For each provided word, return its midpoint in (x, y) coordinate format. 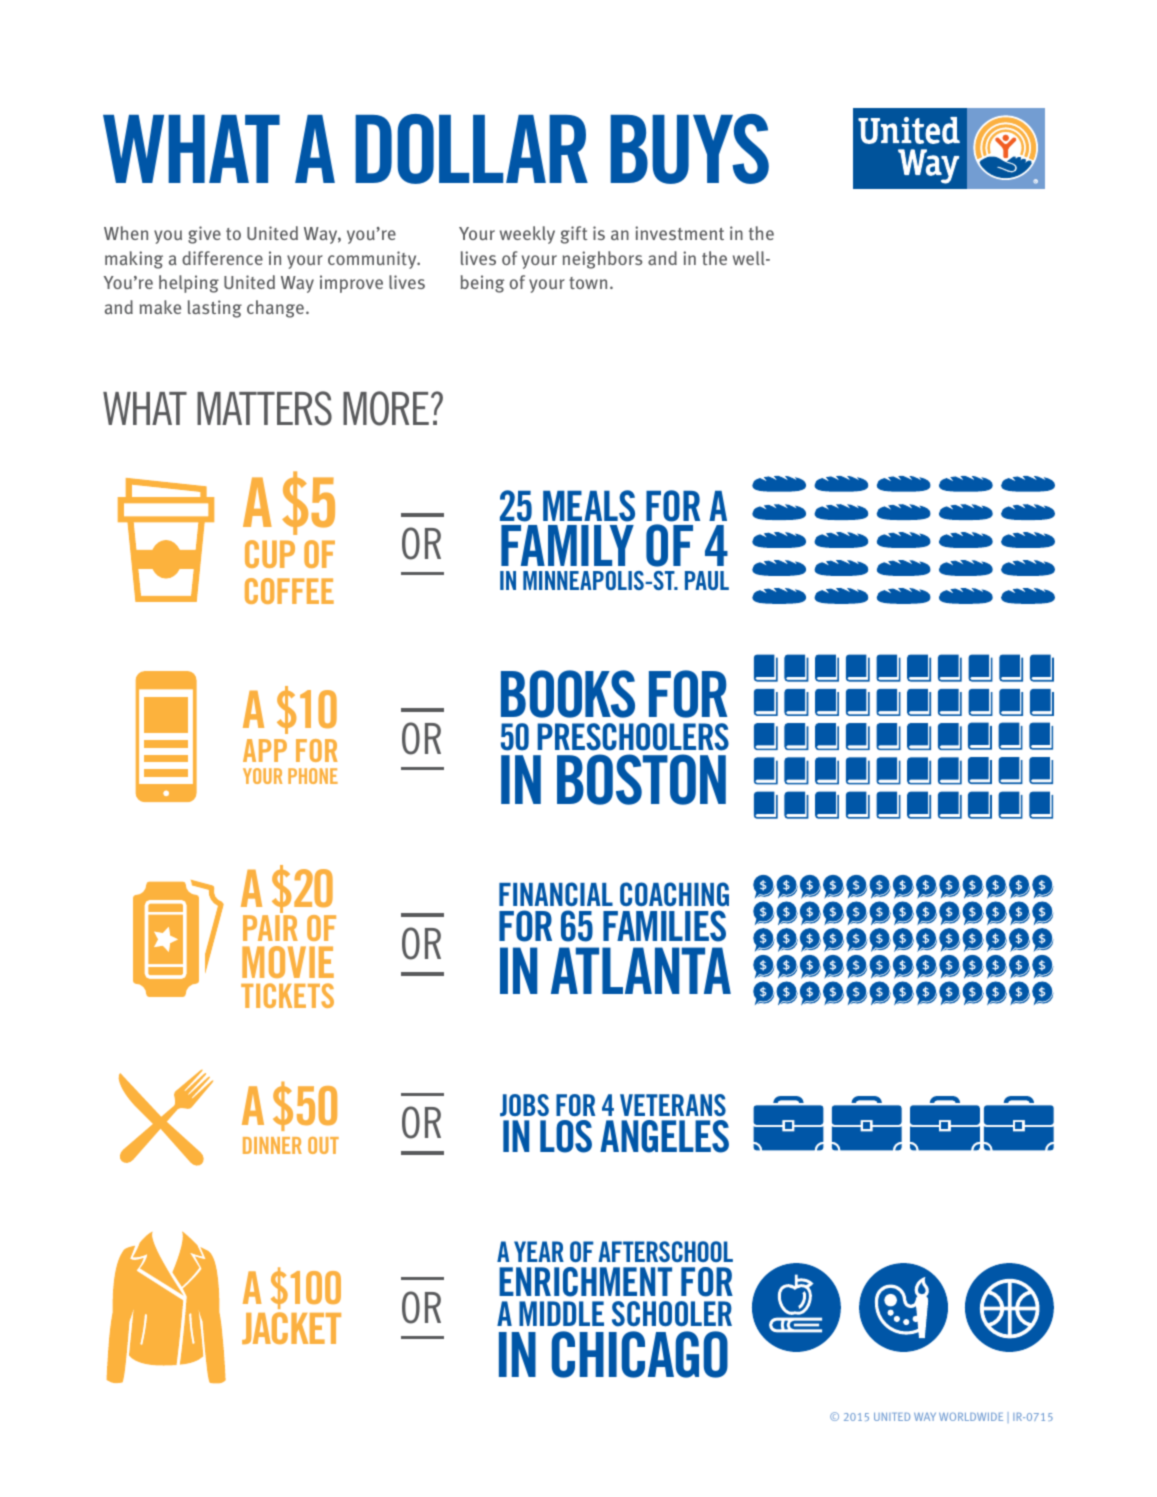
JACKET (291, 1328)
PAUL (707, 580)
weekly (527, 235)
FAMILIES (664, 926)
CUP (270, 554)
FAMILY (567, 545)
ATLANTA (641, 970)
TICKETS (287, 995)
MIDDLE (561, 1313)
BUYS (689, 149)
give (204, 235)
